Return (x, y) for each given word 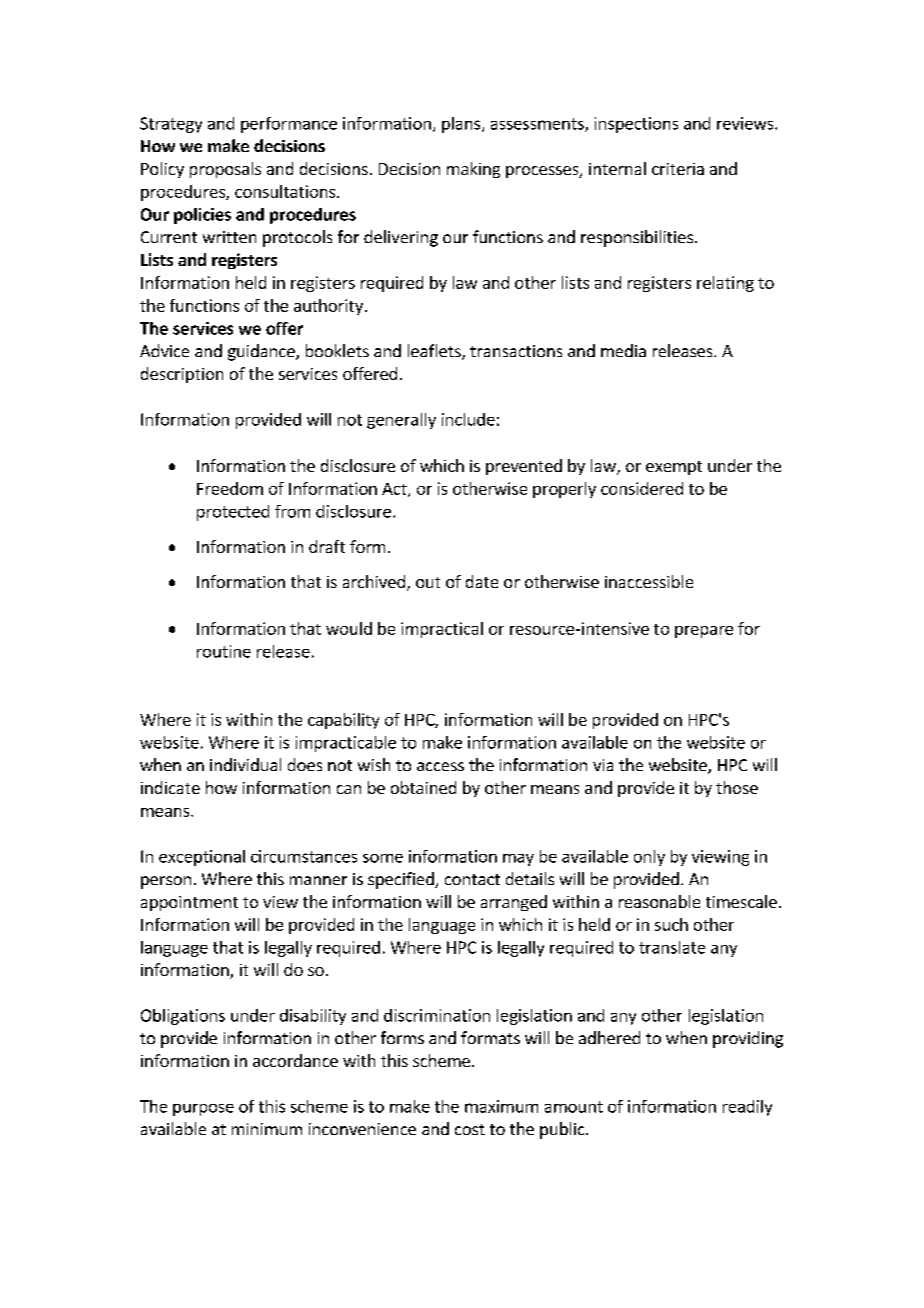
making (473, 170)
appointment (189, 903)
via (603, 765)
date (482, 581)
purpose (203, 1110)
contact (472, 879)
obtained (423, 787)
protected (233, 513)
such (671, 924)
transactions (516, 351)
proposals (225, 170)
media (623, 350)
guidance (262, 352)
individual (245, 764)
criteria (678, 169)
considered (642, 488)
